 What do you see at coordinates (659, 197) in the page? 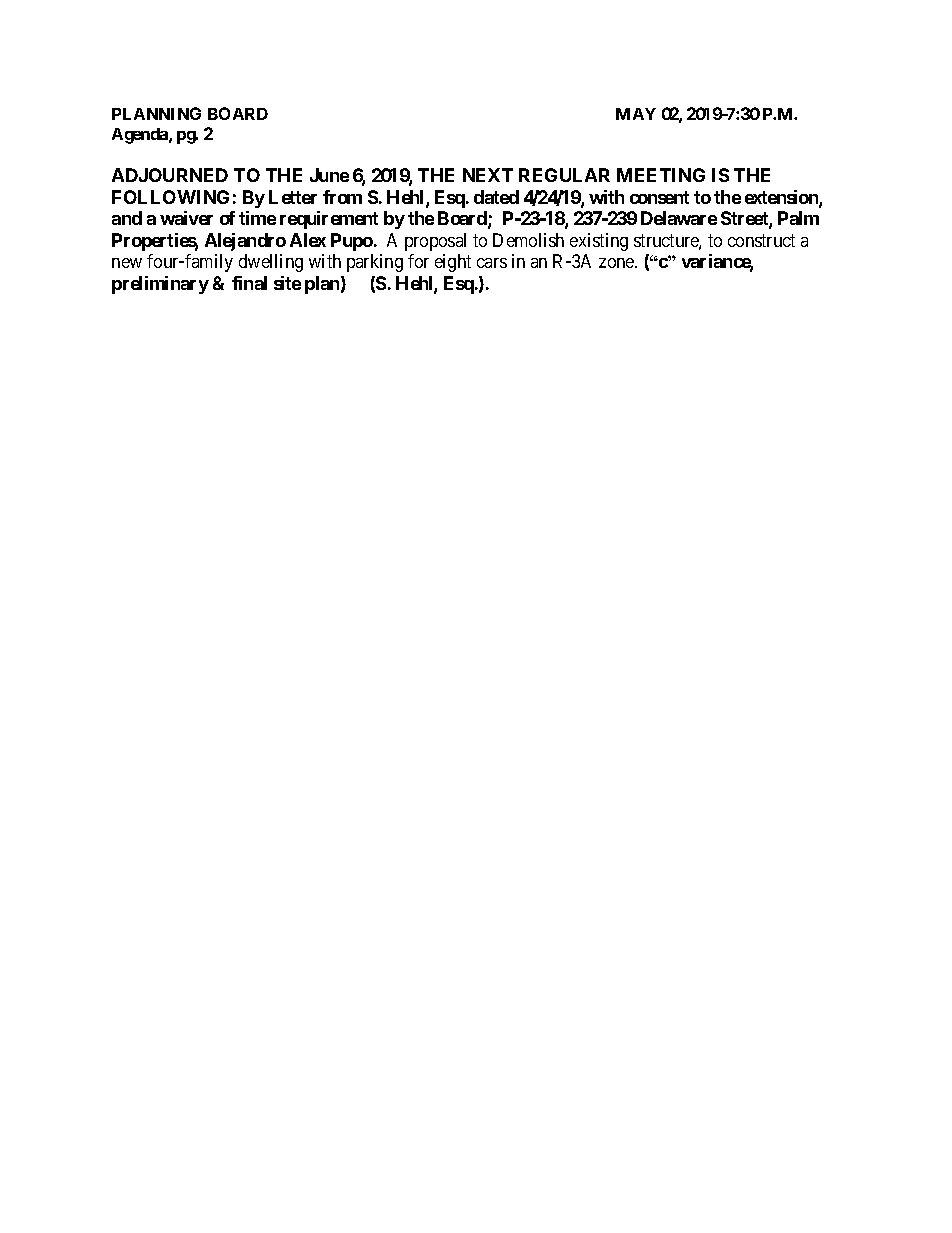
I see `consent` at bounding box center [659, 197].
